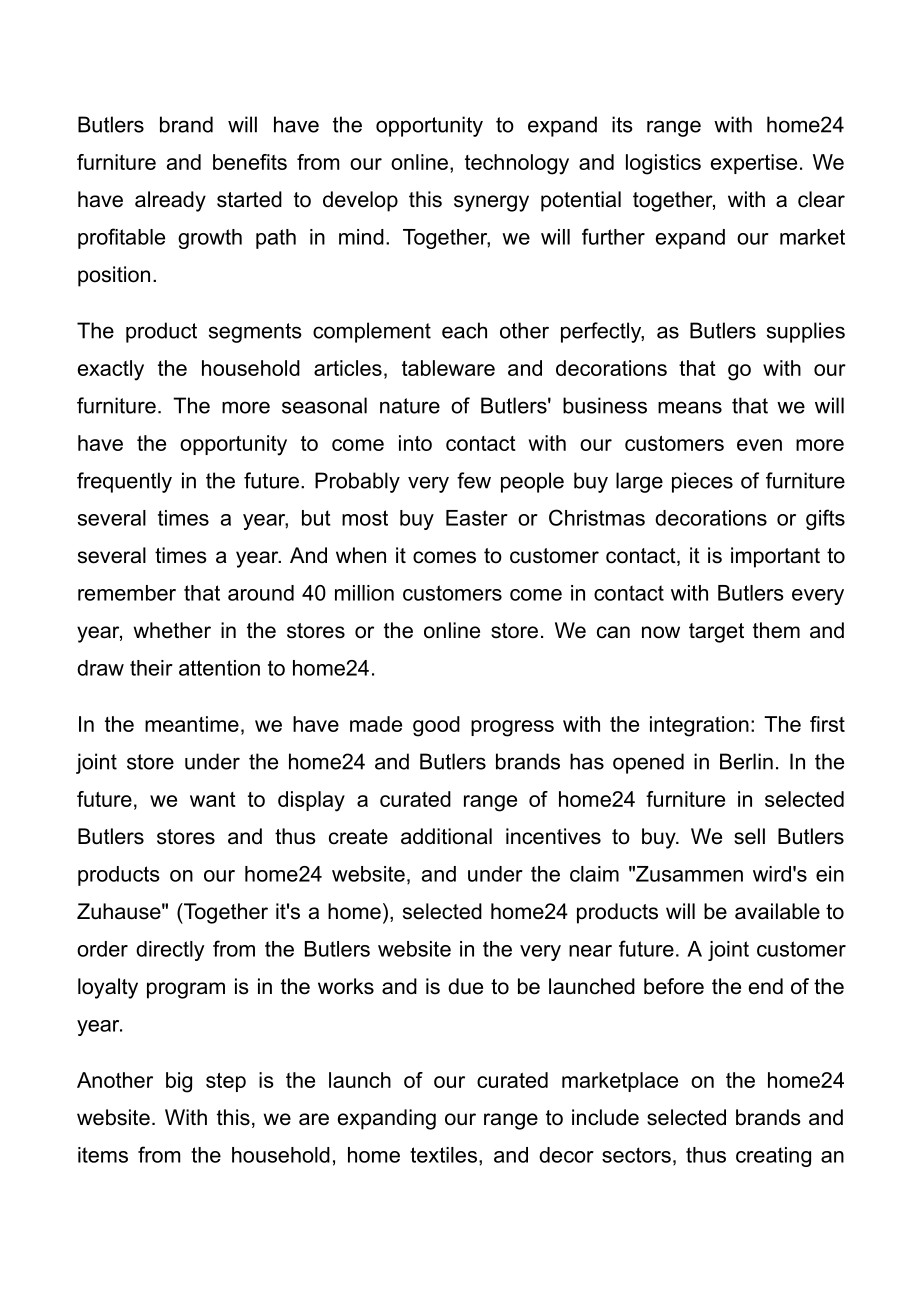 The height and width of the screenshot is (1307, 924). What do you see at coordinates (213, 799) in the screenshot?
I see `want` at bounding box center [213, 799].
